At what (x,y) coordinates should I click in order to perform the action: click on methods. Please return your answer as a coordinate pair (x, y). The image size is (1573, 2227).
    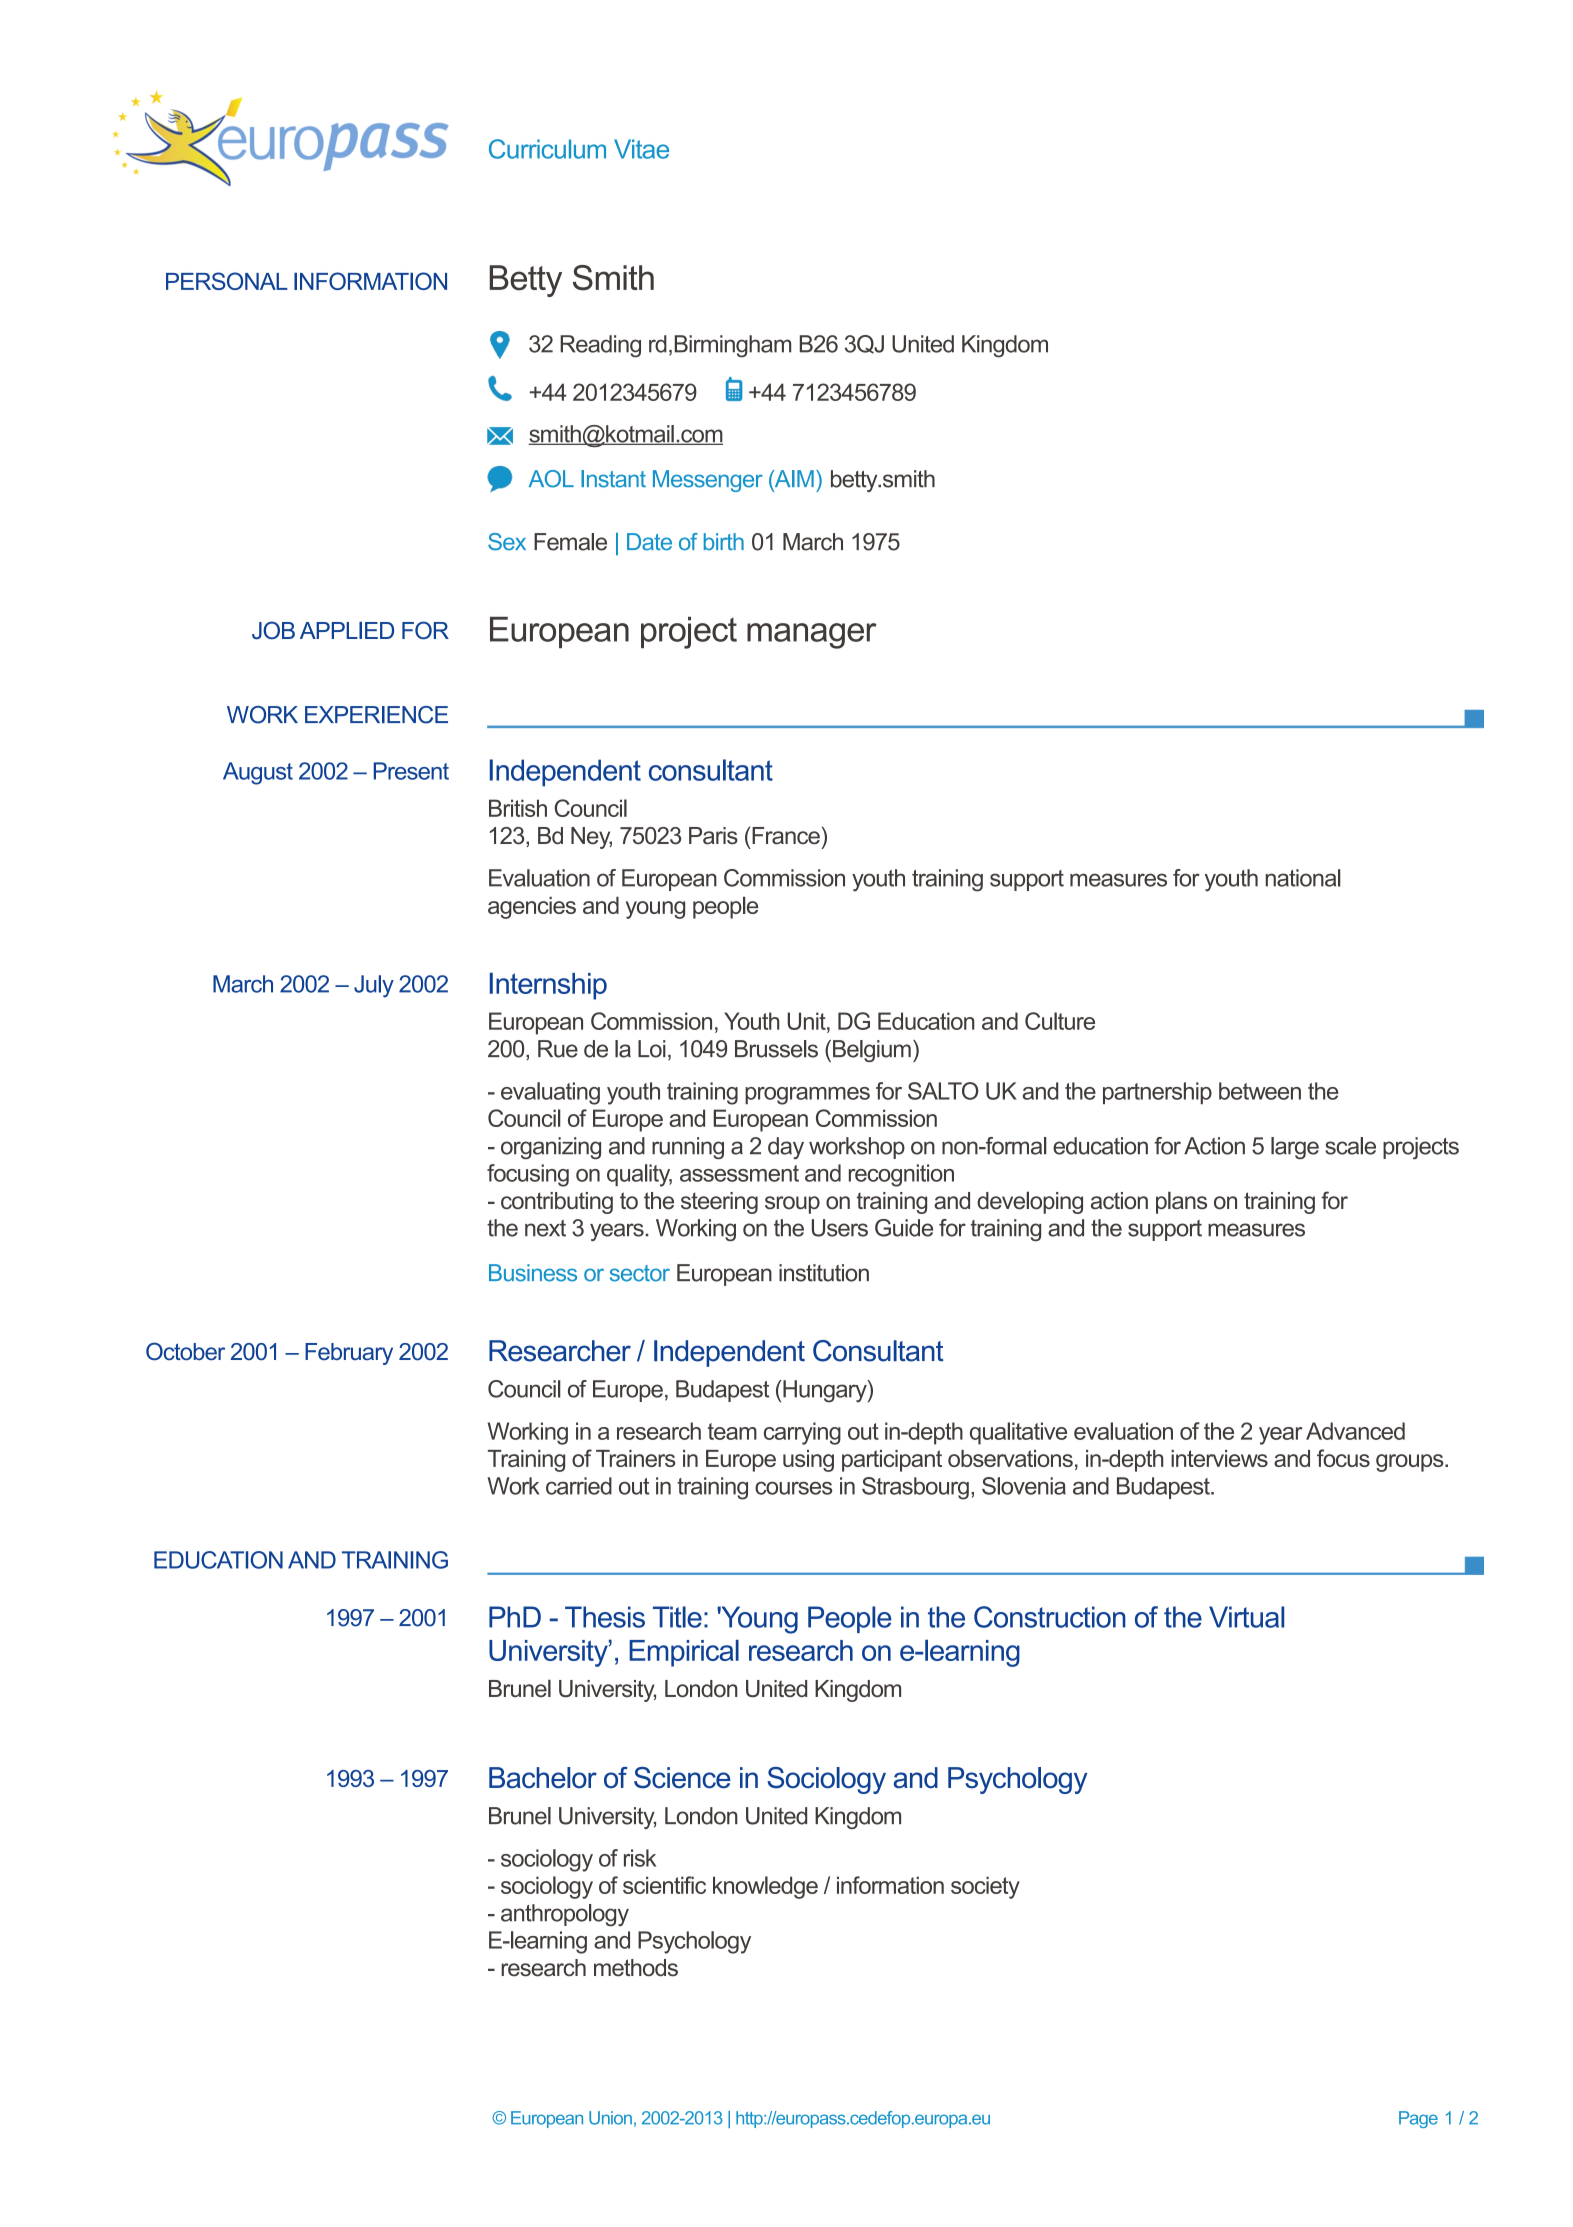
    Looking at the image, I should click on (636, 1968).
